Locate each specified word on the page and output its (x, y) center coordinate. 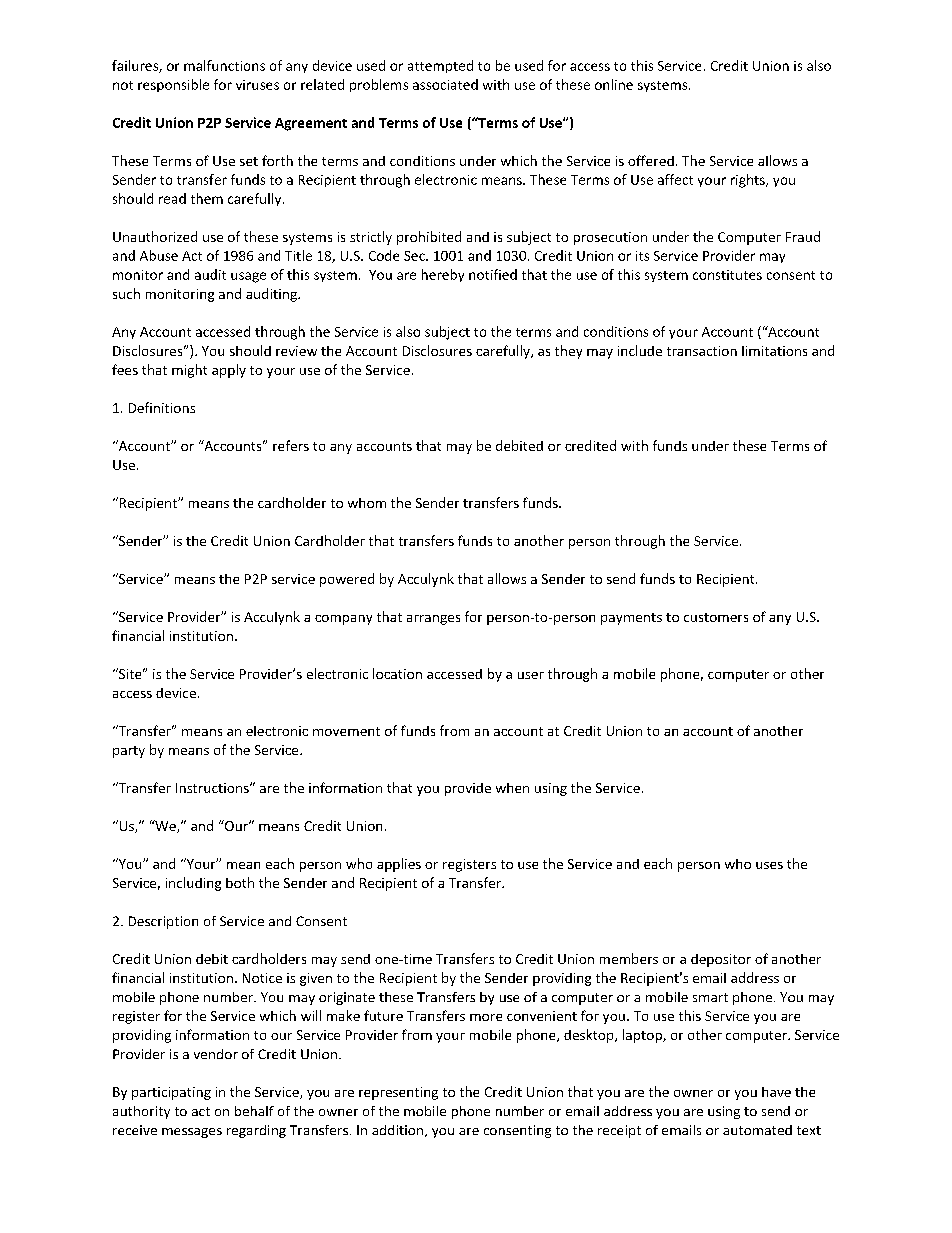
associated (445, 84)
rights (749, 181)
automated (757, 1130)
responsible (173, 85)
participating (171, 1093)
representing (398, 1093)
